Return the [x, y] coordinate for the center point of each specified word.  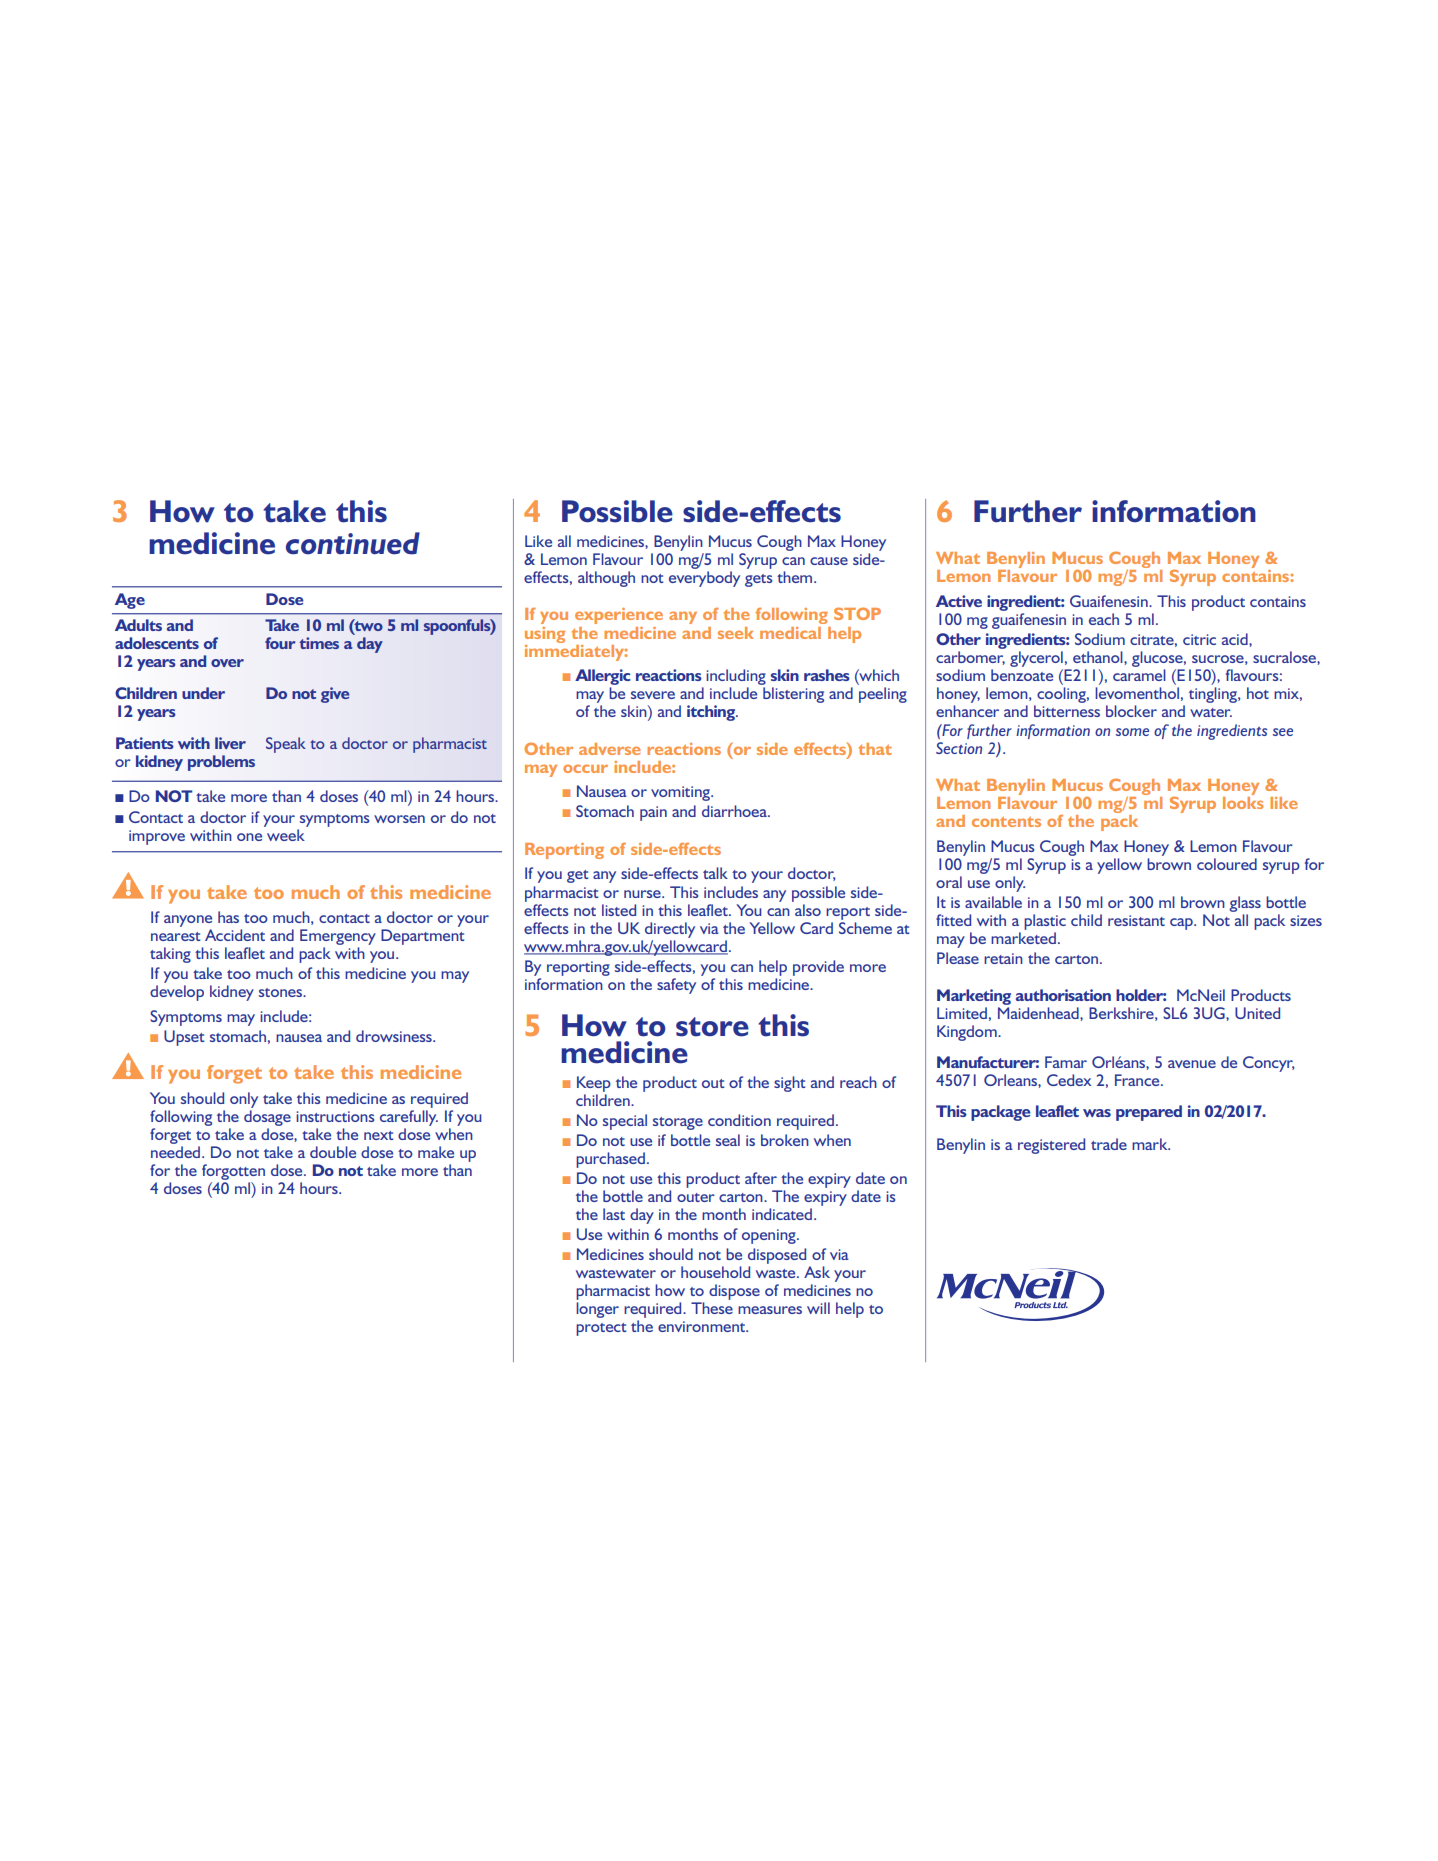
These [712, 1308]
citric [1199, 639]
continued [353, 543]
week [286, 835]
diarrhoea [735, 811]
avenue [1192, 1064]
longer [597, 1310]
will [818, 1308]
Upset [184, 1038]
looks [1243, 801]
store [712, 1027]
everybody [704, 579]
